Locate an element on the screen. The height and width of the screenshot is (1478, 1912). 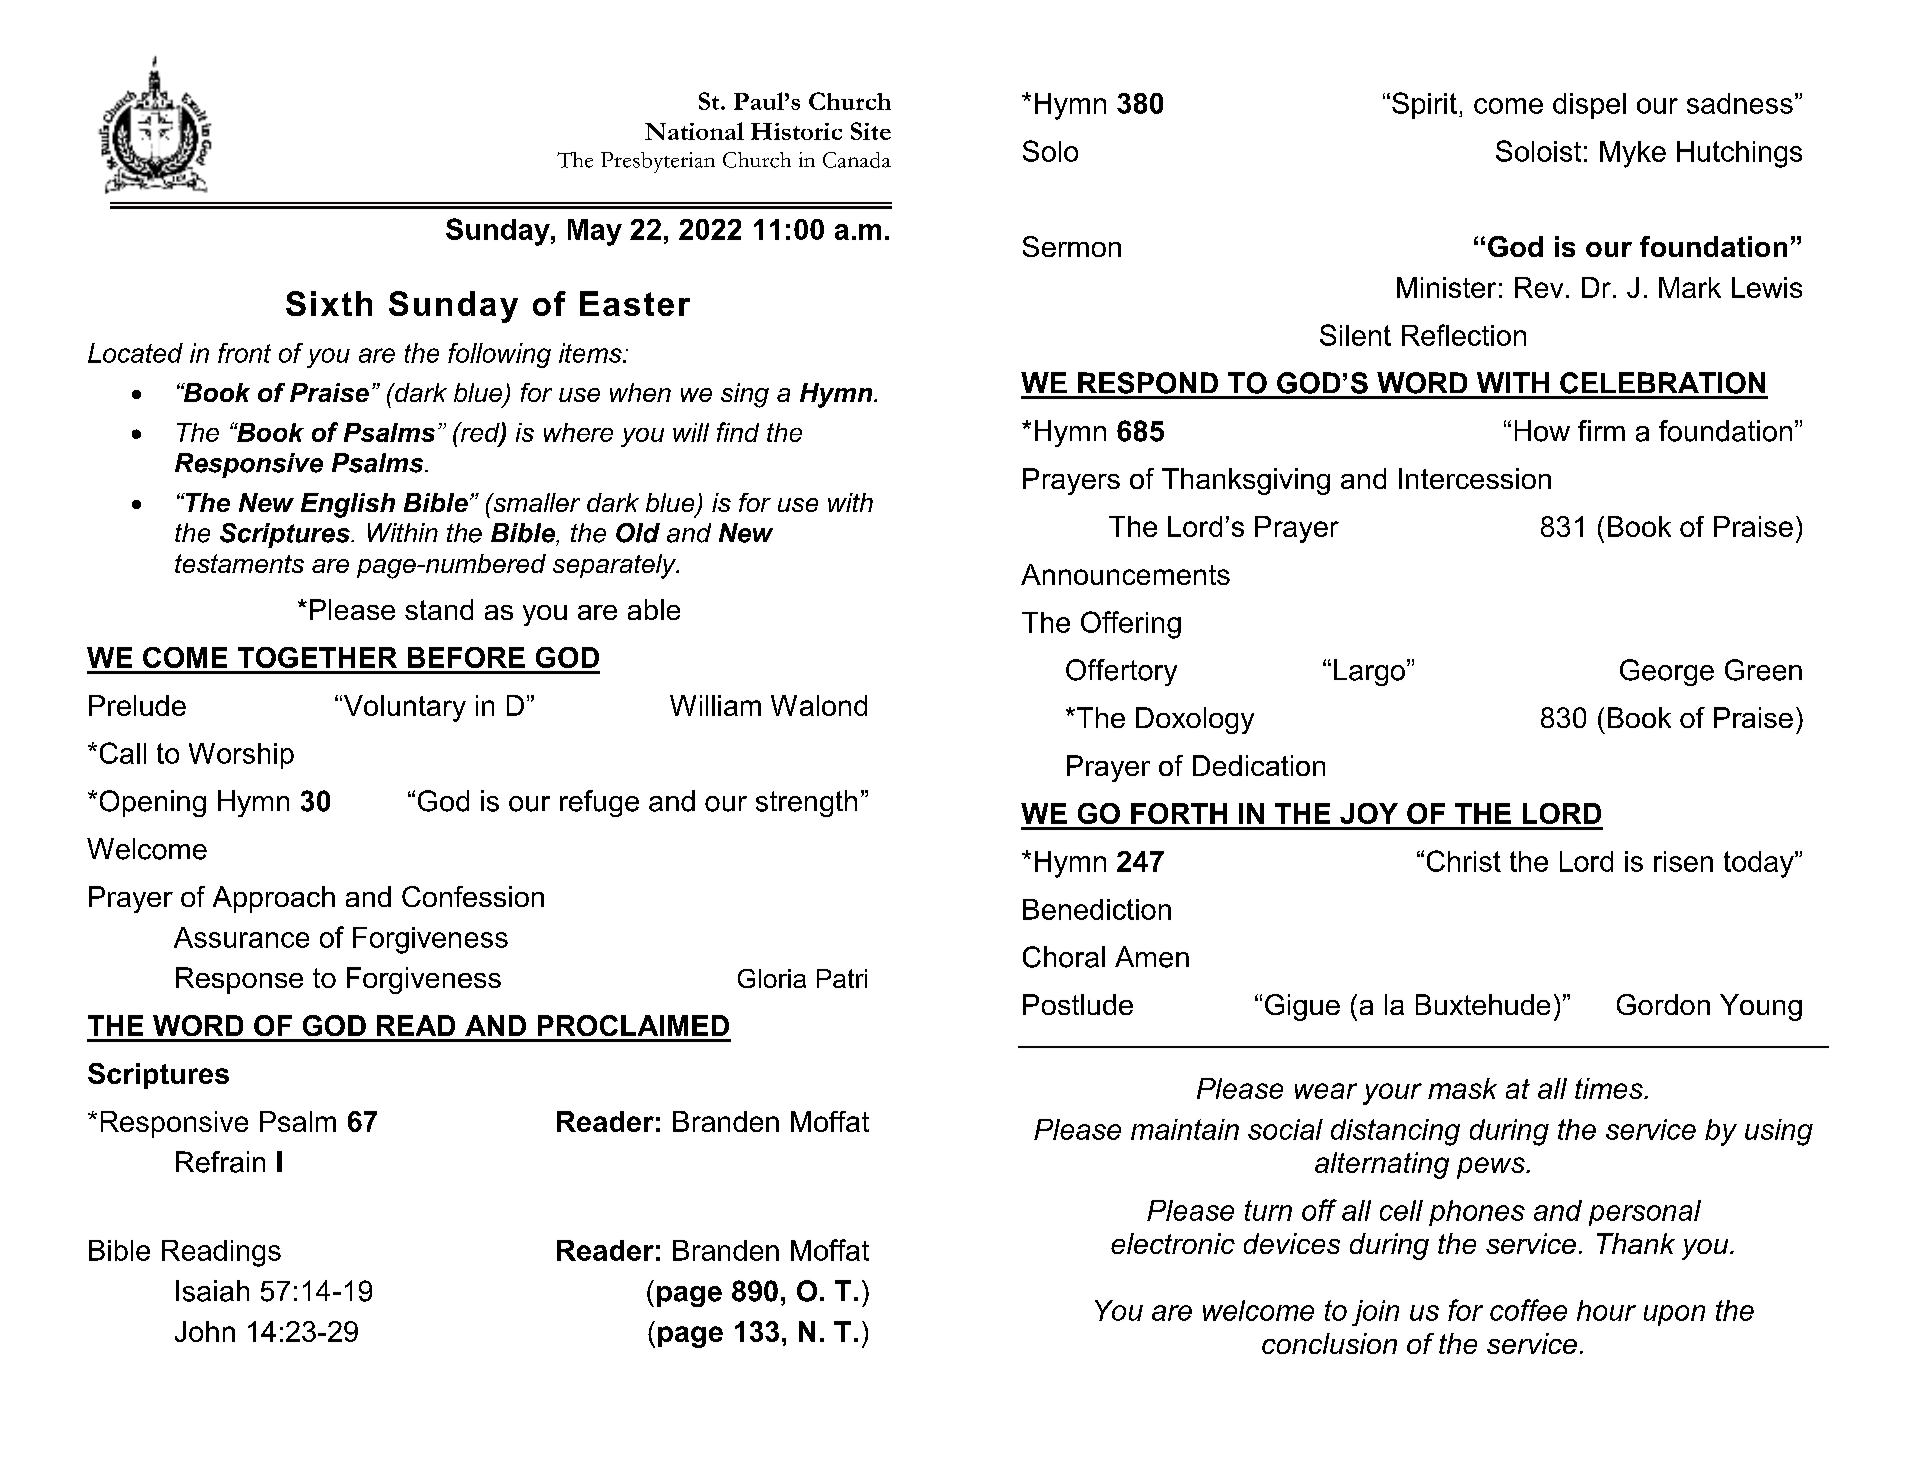
Myke is located at coordinates (1633, 154).
